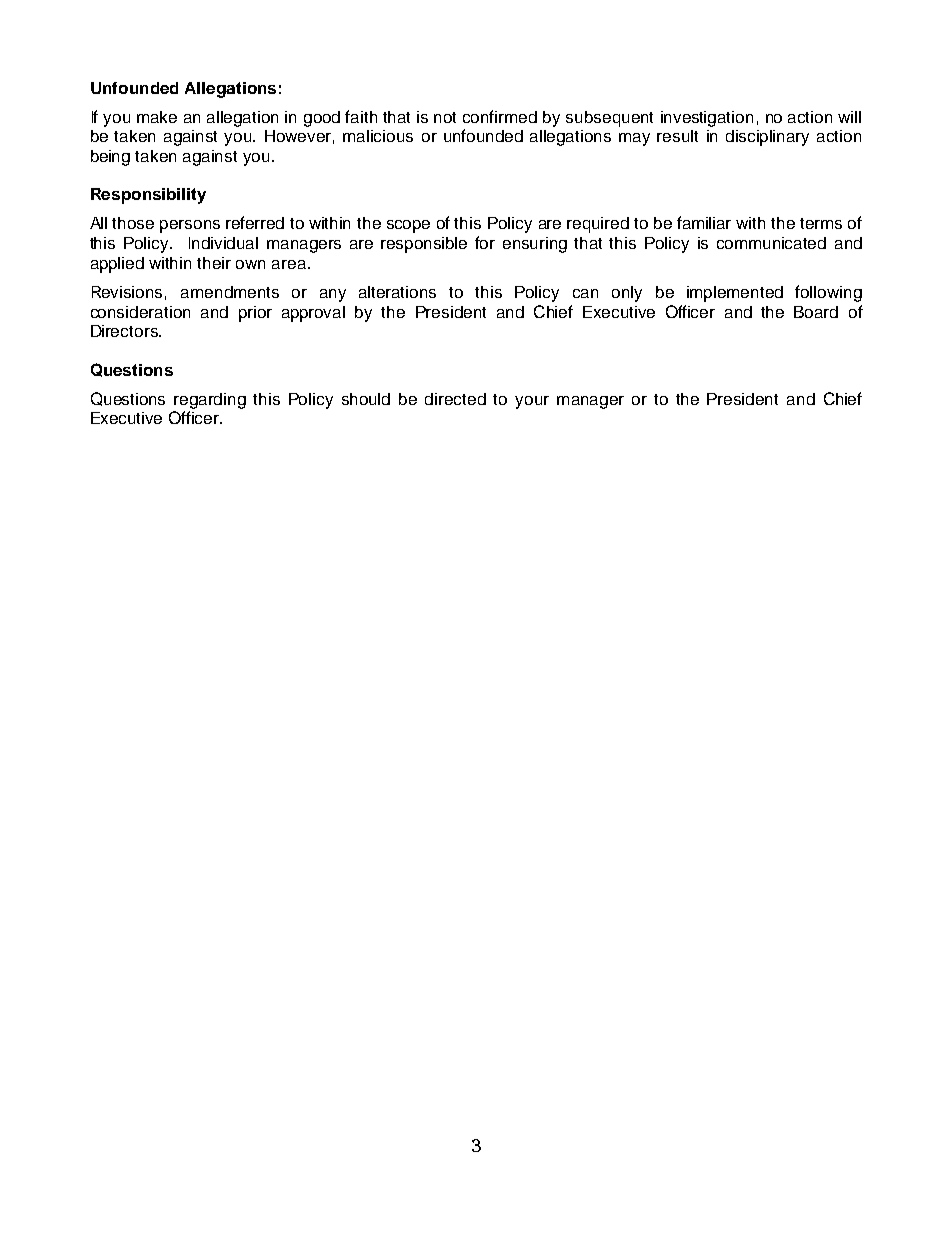 This image has width=952, height=1233. Describe the element at coordinates (707, 119) in the image. I see `investigation` at that location.
